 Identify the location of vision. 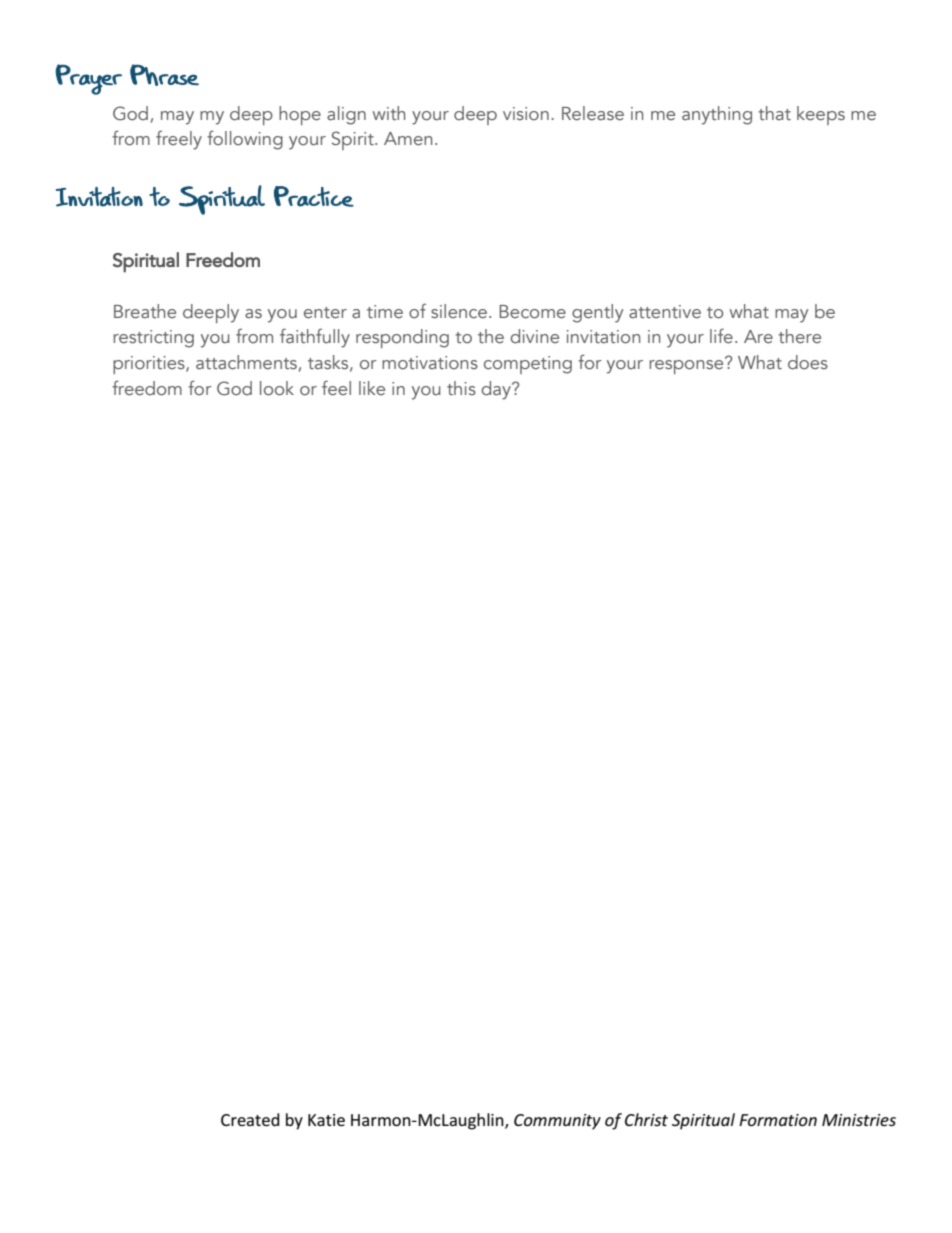
(526, 114).
